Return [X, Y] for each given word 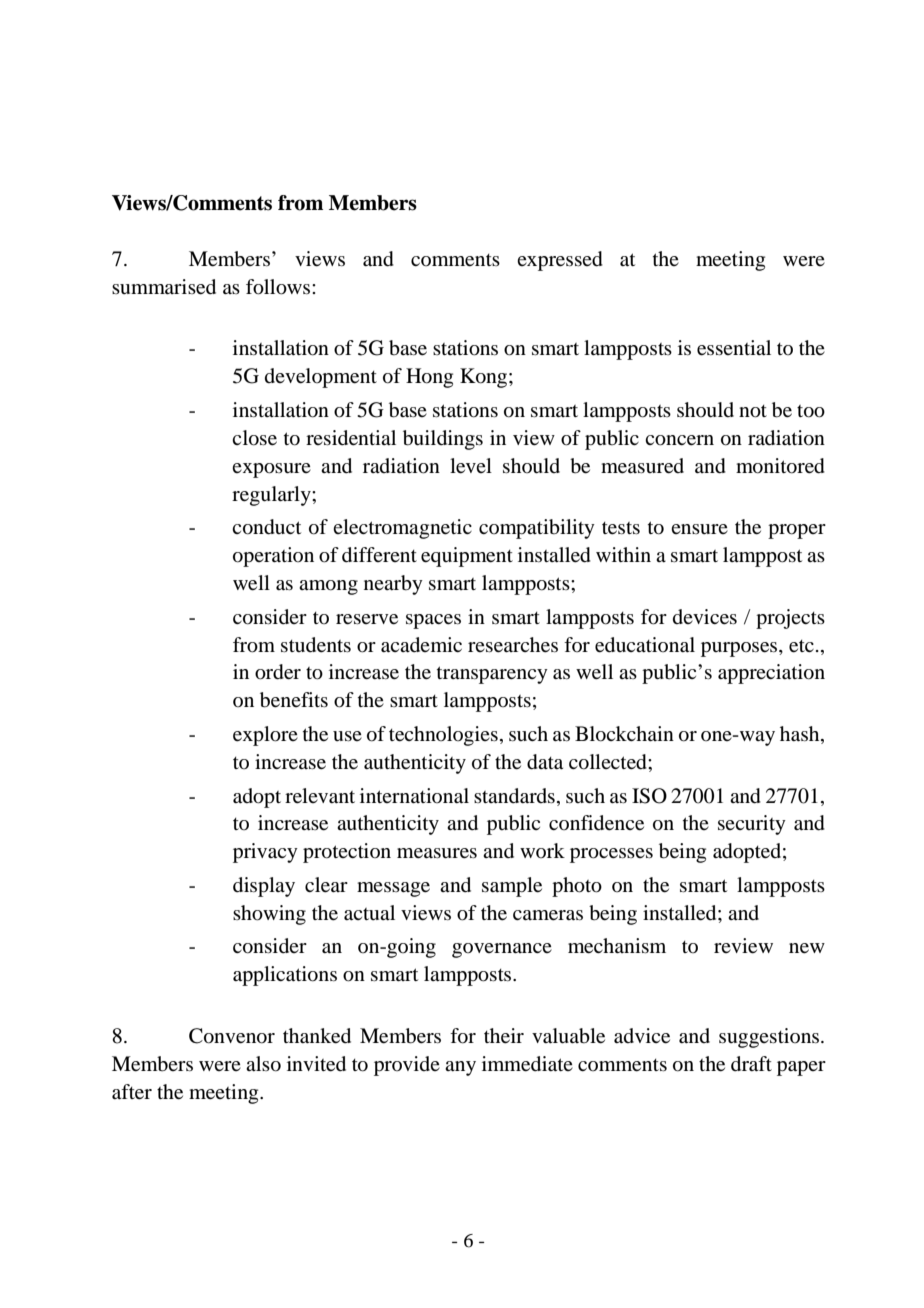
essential [734, 348]
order [278, 672]
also [263, 1064]
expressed [560, 261]
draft [751, 1064]
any [460, 1068]
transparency [492, 675]
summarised [164, 287]
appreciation [771, 674]
